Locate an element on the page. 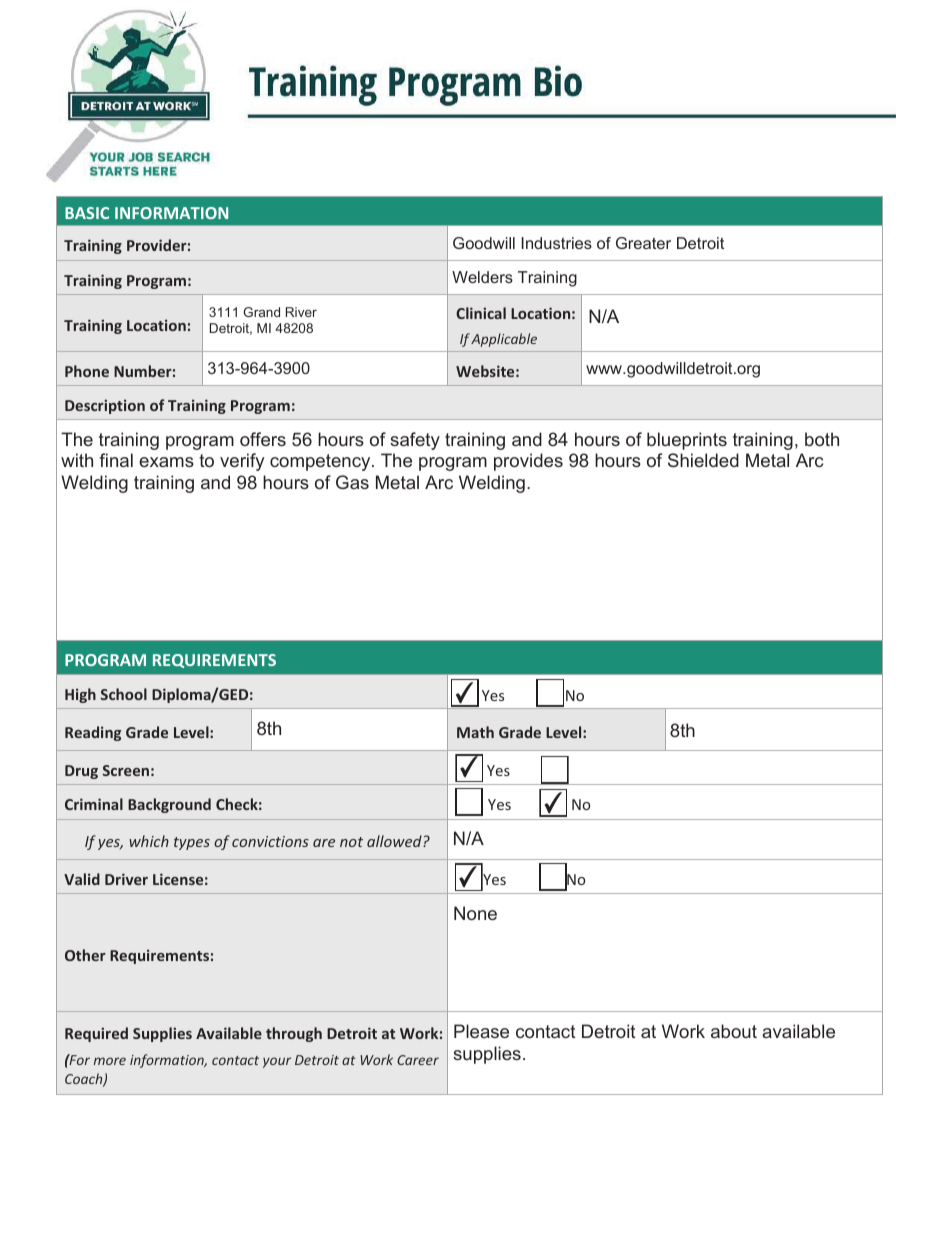 The image size is (952, 1233). Required is located at coordinates (96, 1034).
